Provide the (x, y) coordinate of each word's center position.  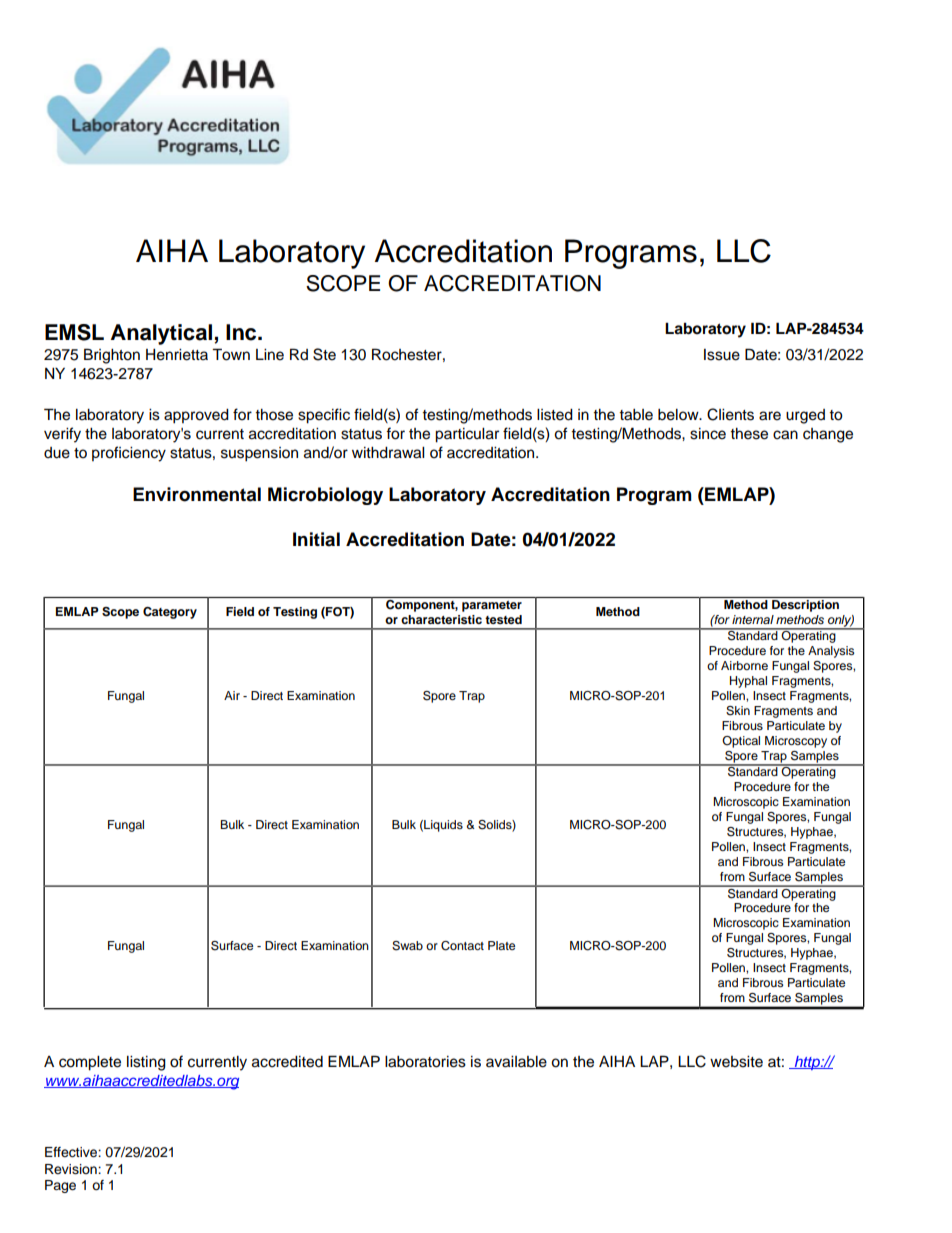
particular (467, 435)
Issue (722, 355)
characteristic (441, 619)
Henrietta (177, 355)
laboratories (425, 1062)
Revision (72, 1169)
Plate (501, 945)
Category (170, 613)
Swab (407, 946)
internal (753, 619)
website (736, 1062)
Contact (462, 946)
